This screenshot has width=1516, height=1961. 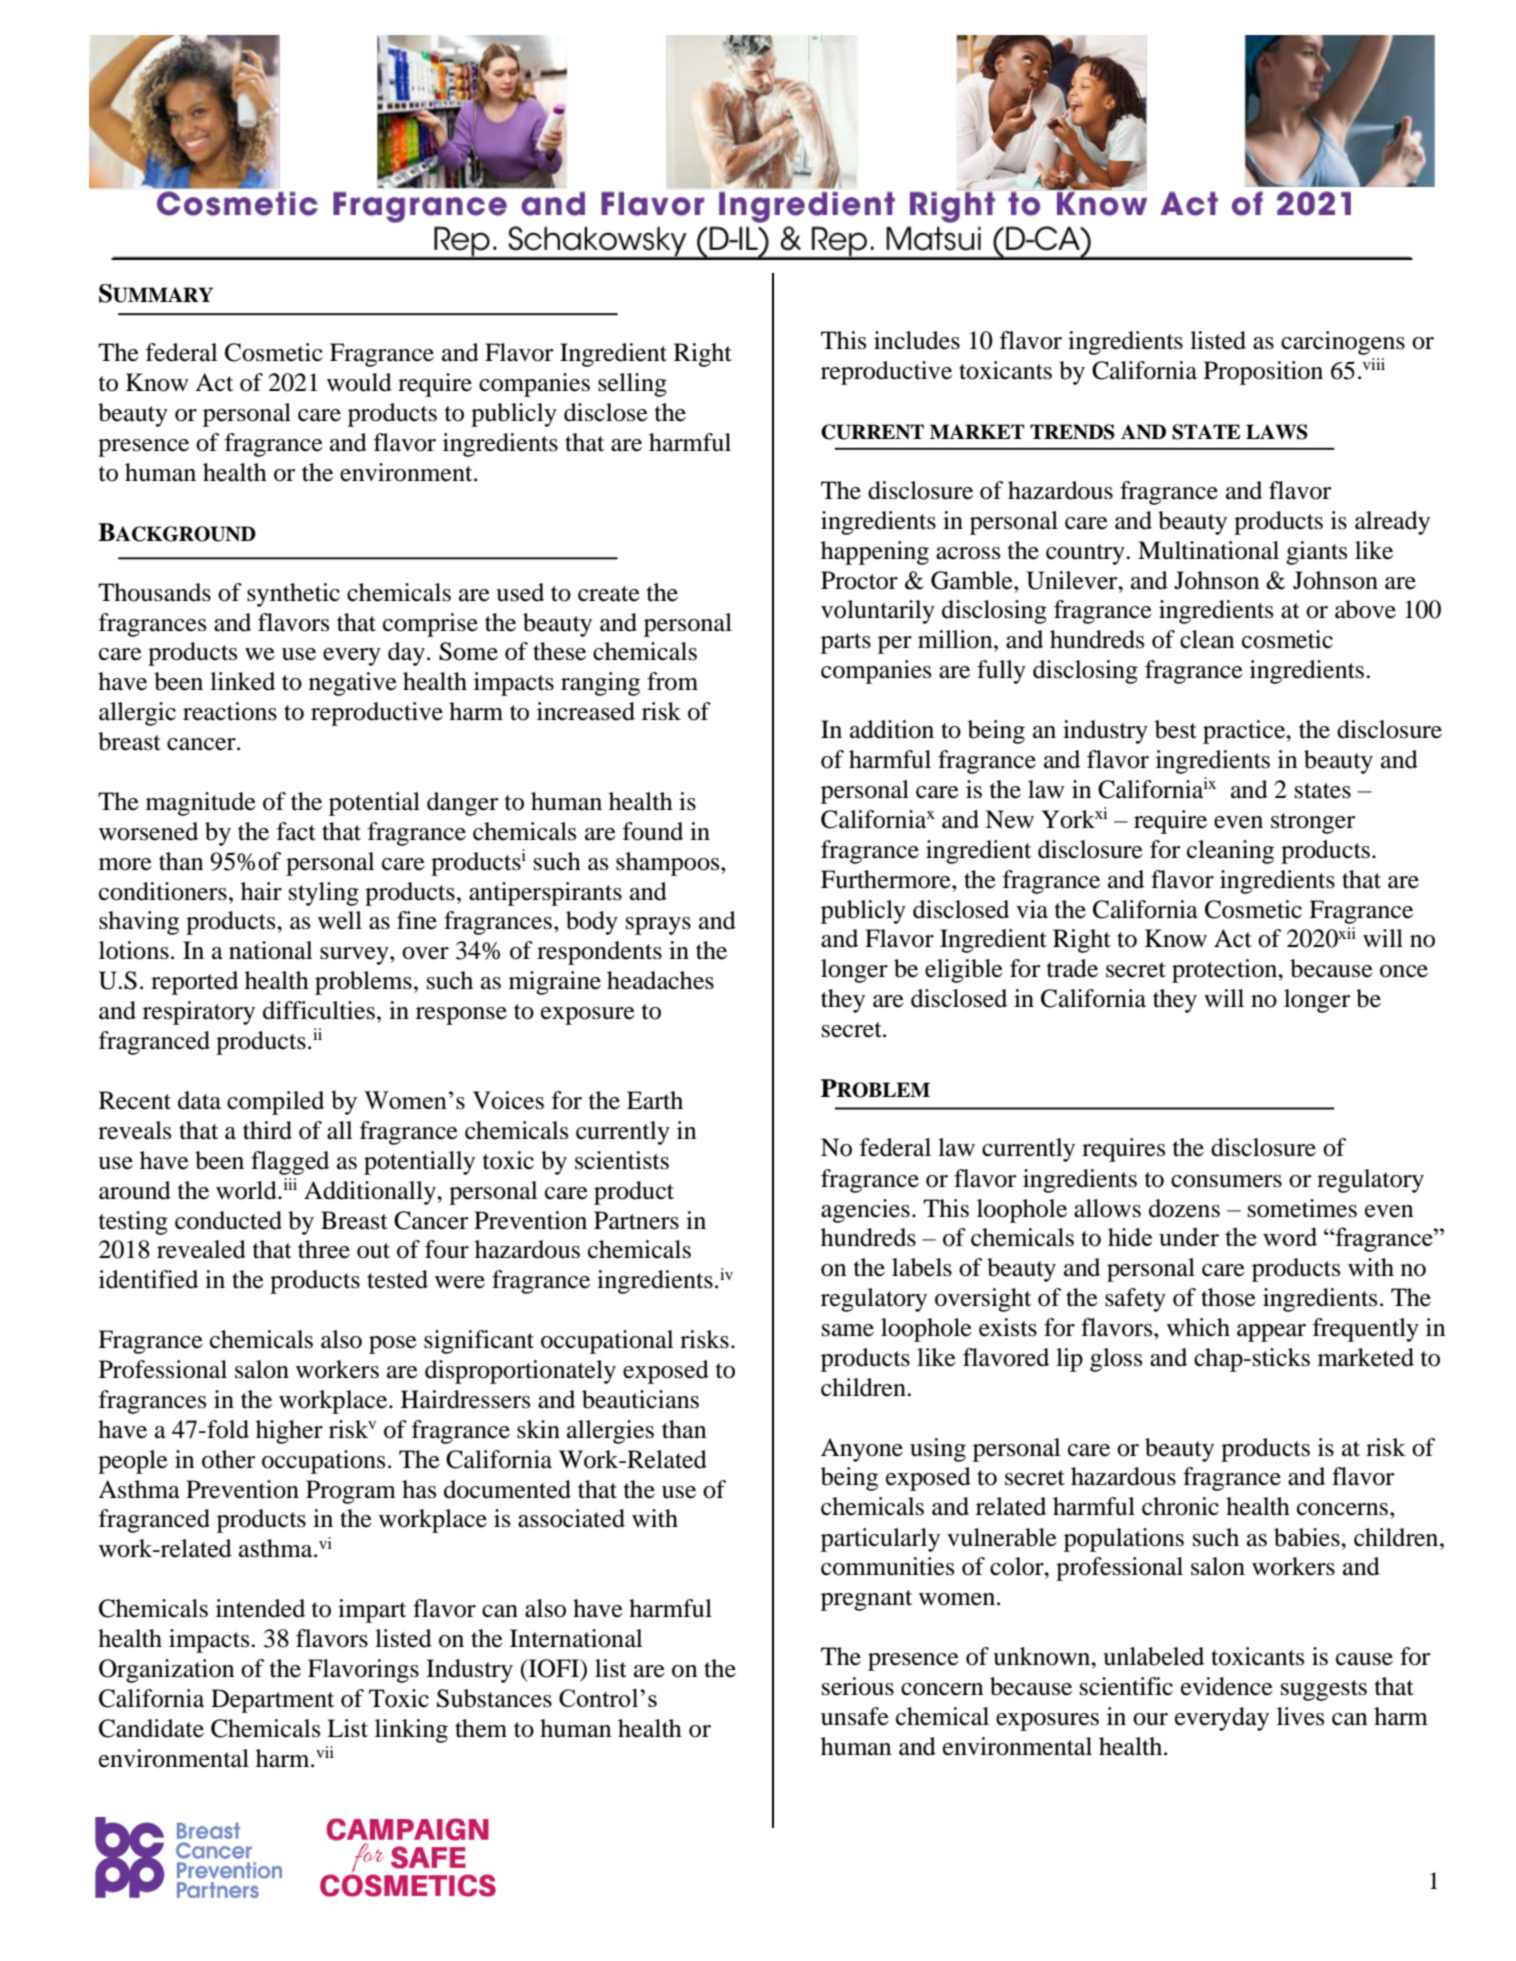 What do you see at coordinates (1365, 609) in the screenshot?
I see `above` at bounding box center [1365, 609].
